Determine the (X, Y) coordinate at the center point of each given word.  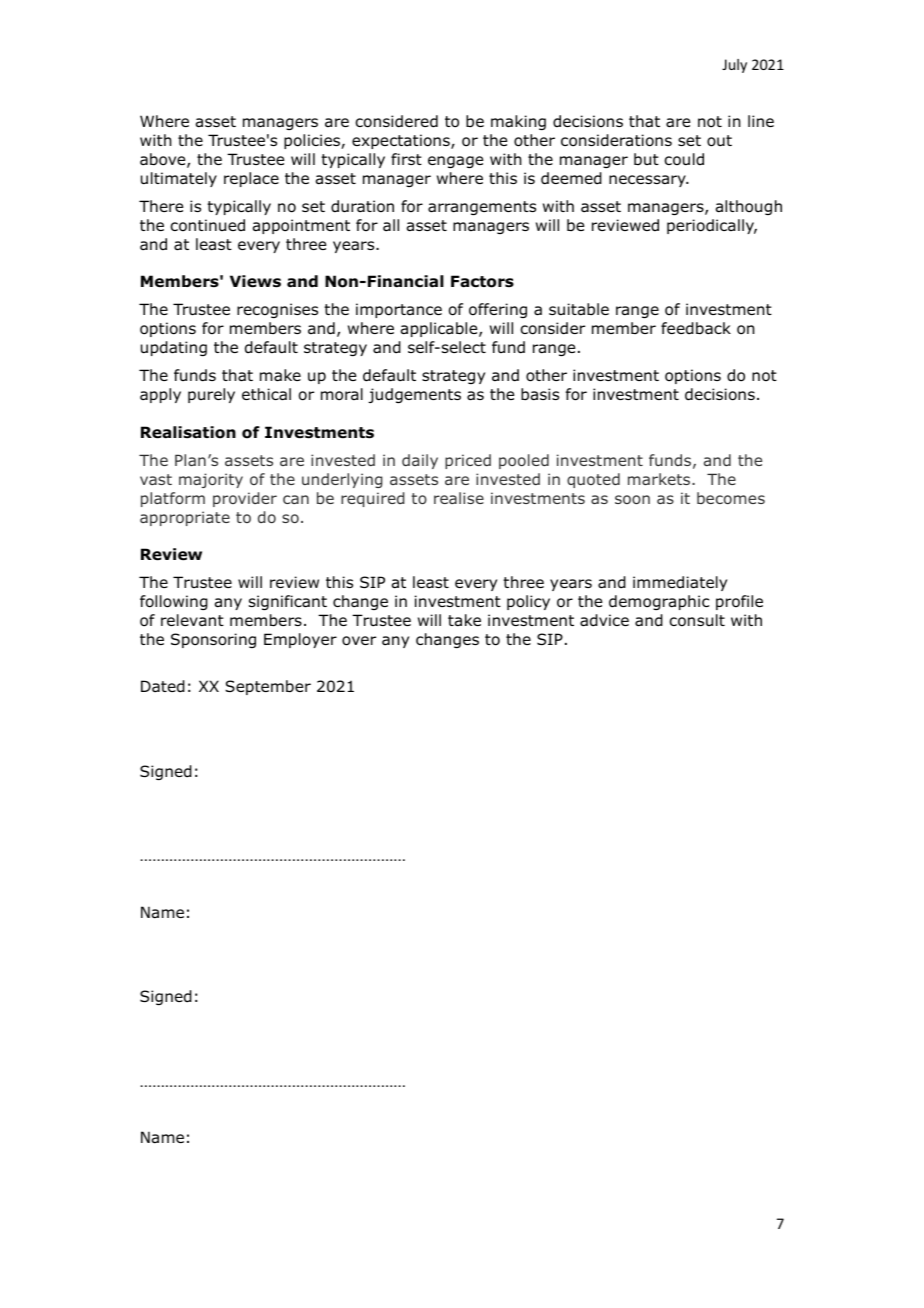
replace (251, 179)
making (518, 122)
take (464, 620)
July (734, 66)
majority (211, 480)
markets (659, 479)
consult (697, 620)
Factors (482, 281)
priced (468, 461)
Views (255, 281)
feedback (696, 328)
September (268, 687)
